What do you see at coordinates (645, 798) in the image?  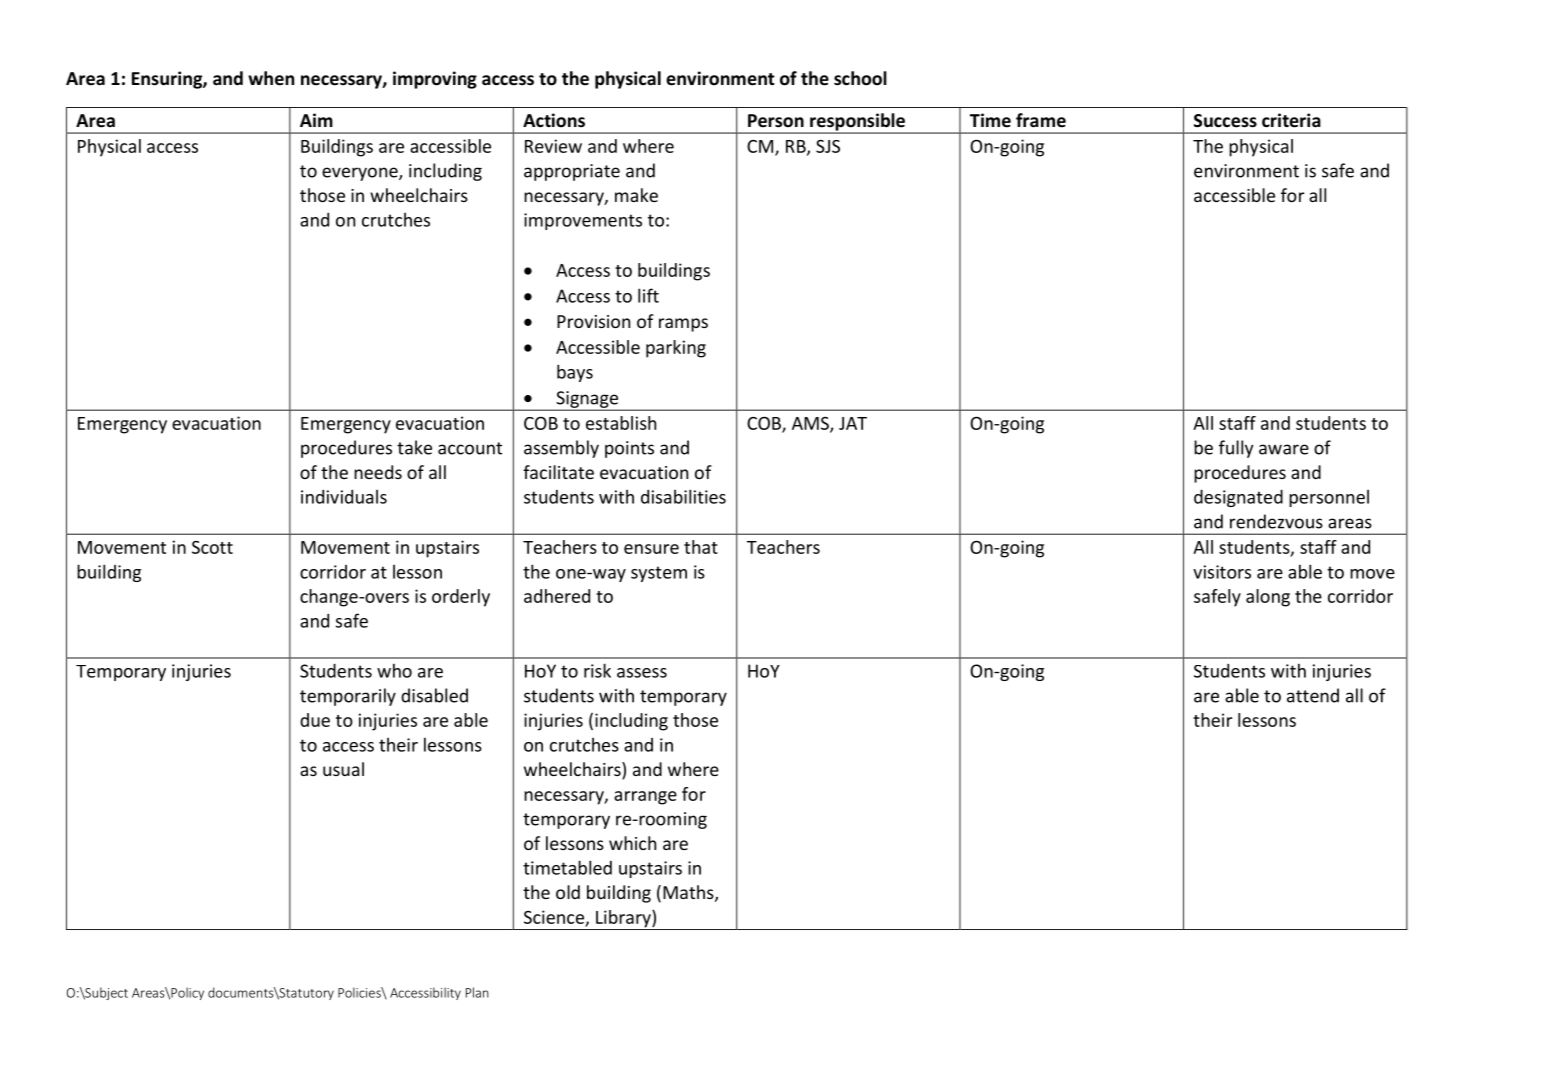 I see `arrange` at bounding box center [645, 798].
